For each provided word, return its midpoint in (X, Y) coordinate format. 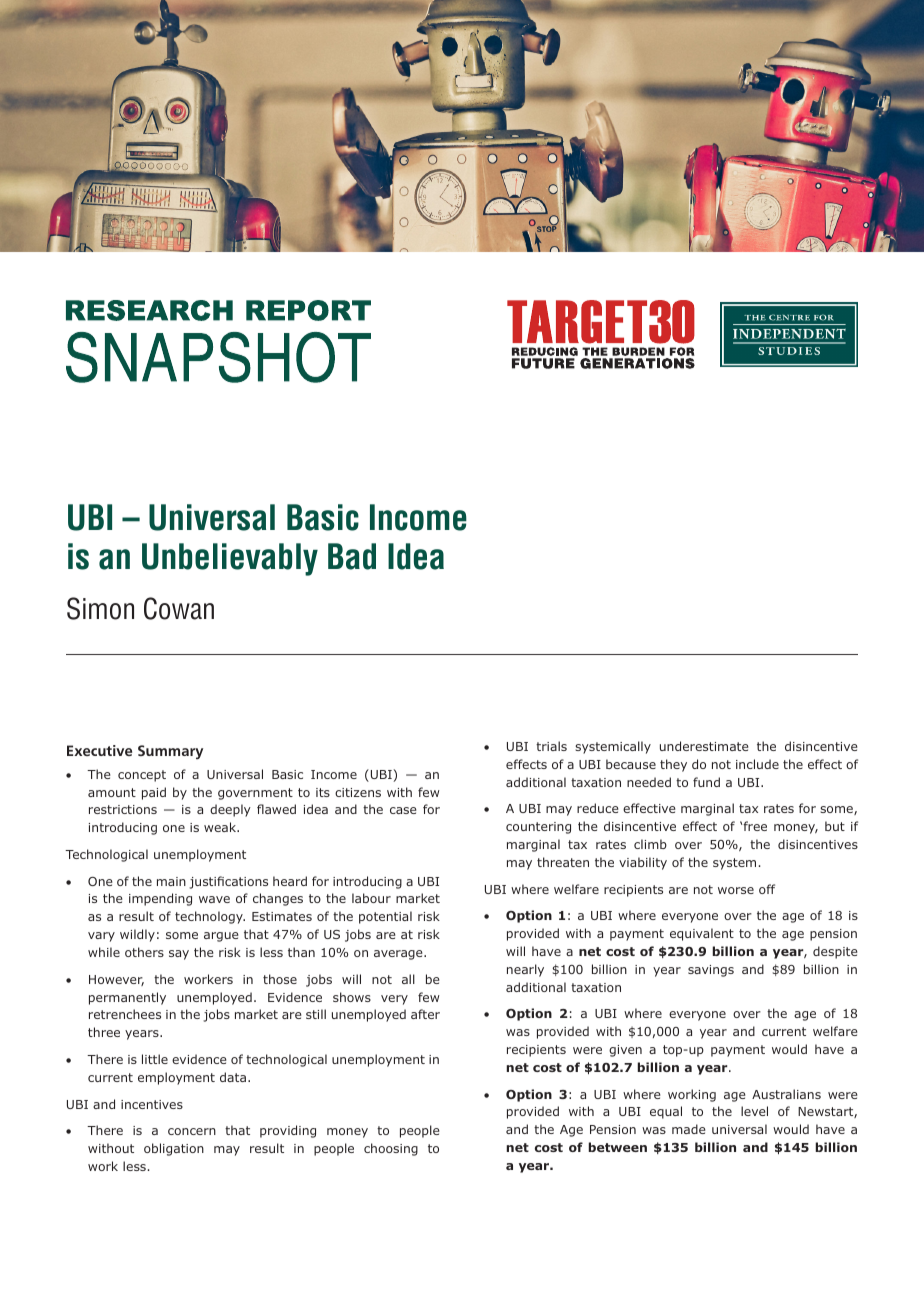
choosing (391, 1149)
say (179, 955)
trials (551, 746)
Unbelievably (230, 559)
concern (192, 1131)
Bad (352, 556)
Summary (170, 752)
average (399, 955)
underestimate (704, 746)
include (757, 764)
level (754, 1111)
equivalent (702, 934)
